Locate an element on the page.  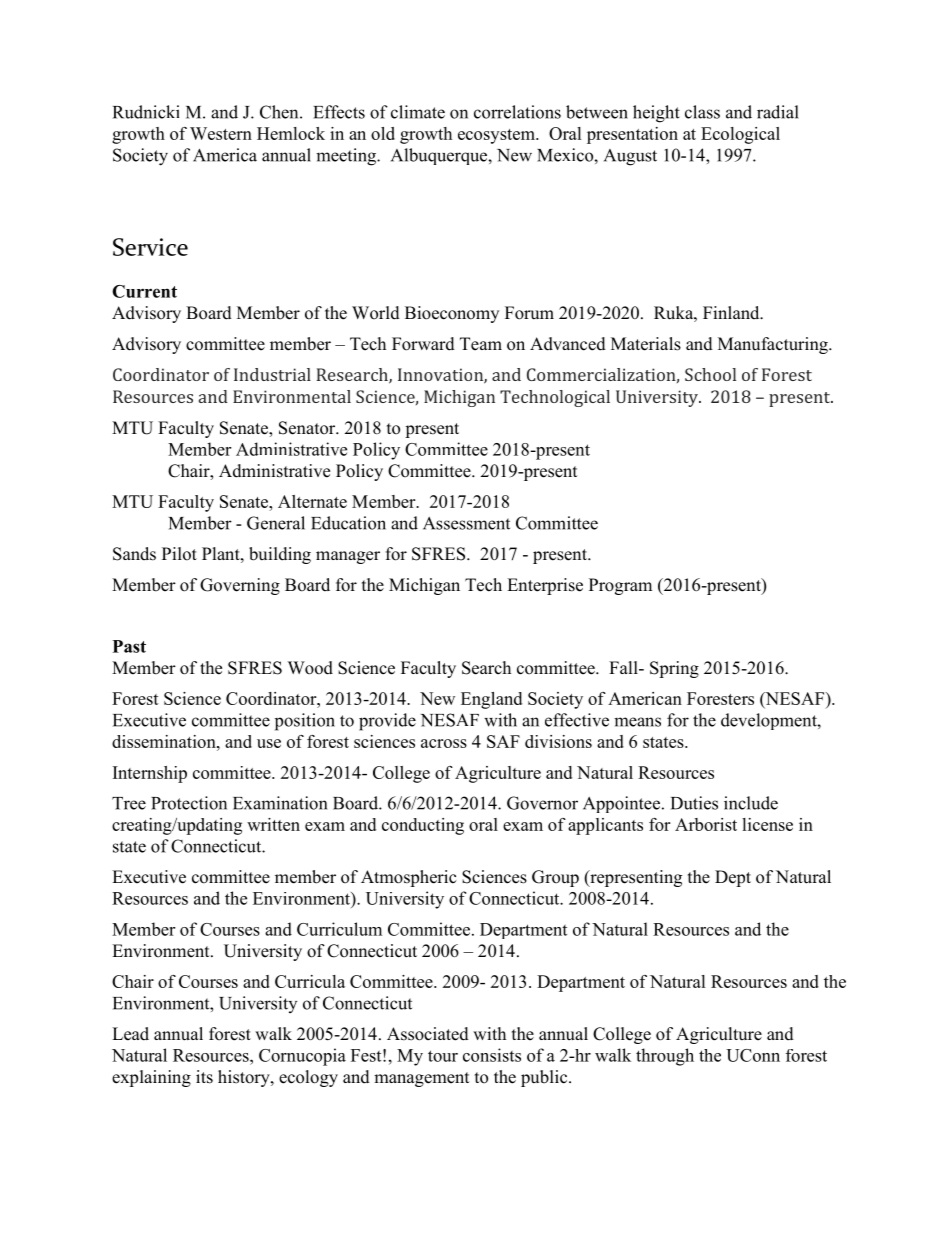
Enterprise is located at coordinates (545, 586).
